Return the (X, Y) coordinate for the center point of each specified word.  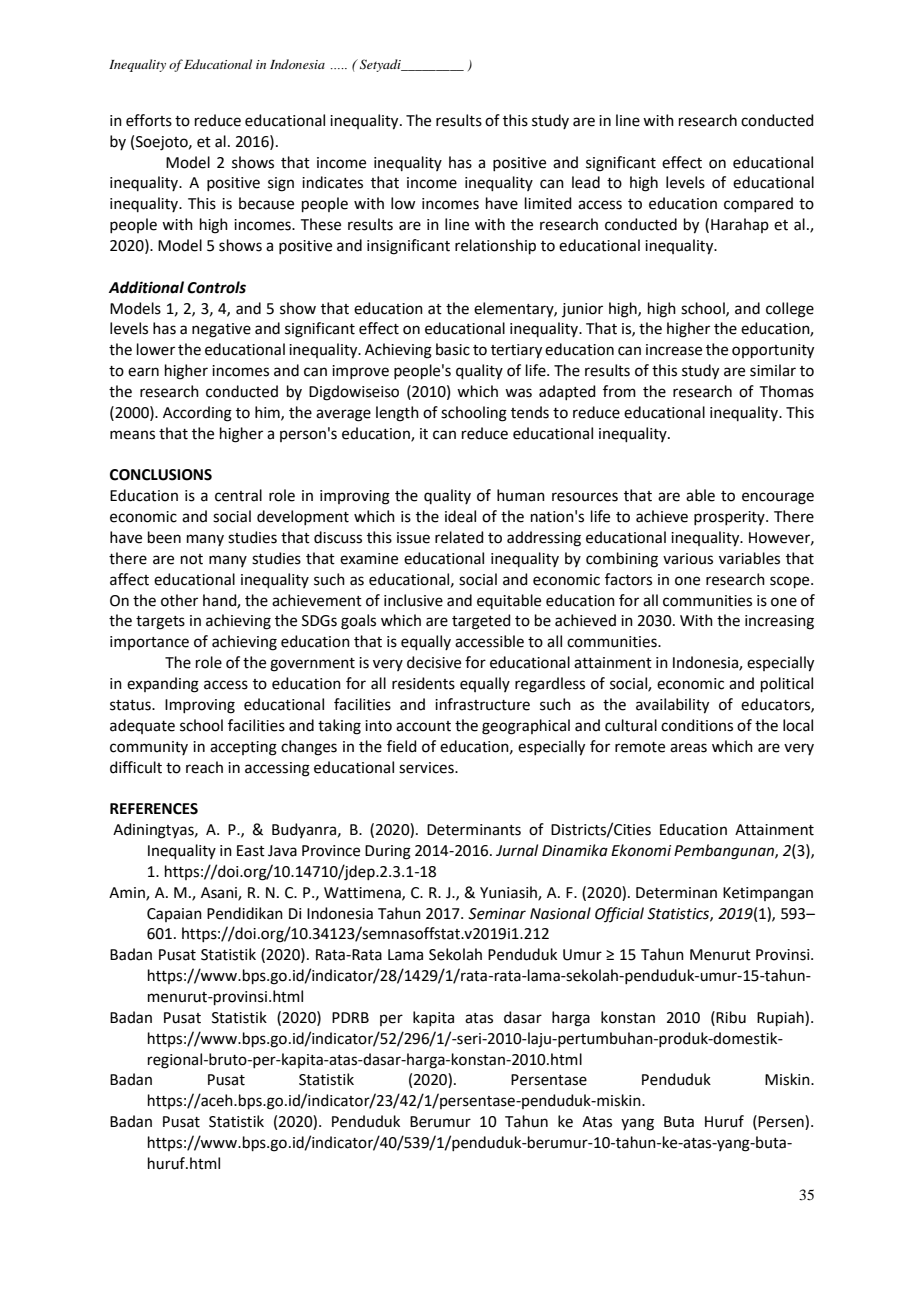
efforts (149, 120)
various (688, 559)
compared (758, 204)
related (459, 537)
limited (548, 203)
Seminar (497, 914)
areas (688, 748)
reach (204, 767)
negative (221, 330)
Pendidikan (245, 913)
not (192, 559)
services (427, 768)
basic (453, 349)
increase (674, 350)
